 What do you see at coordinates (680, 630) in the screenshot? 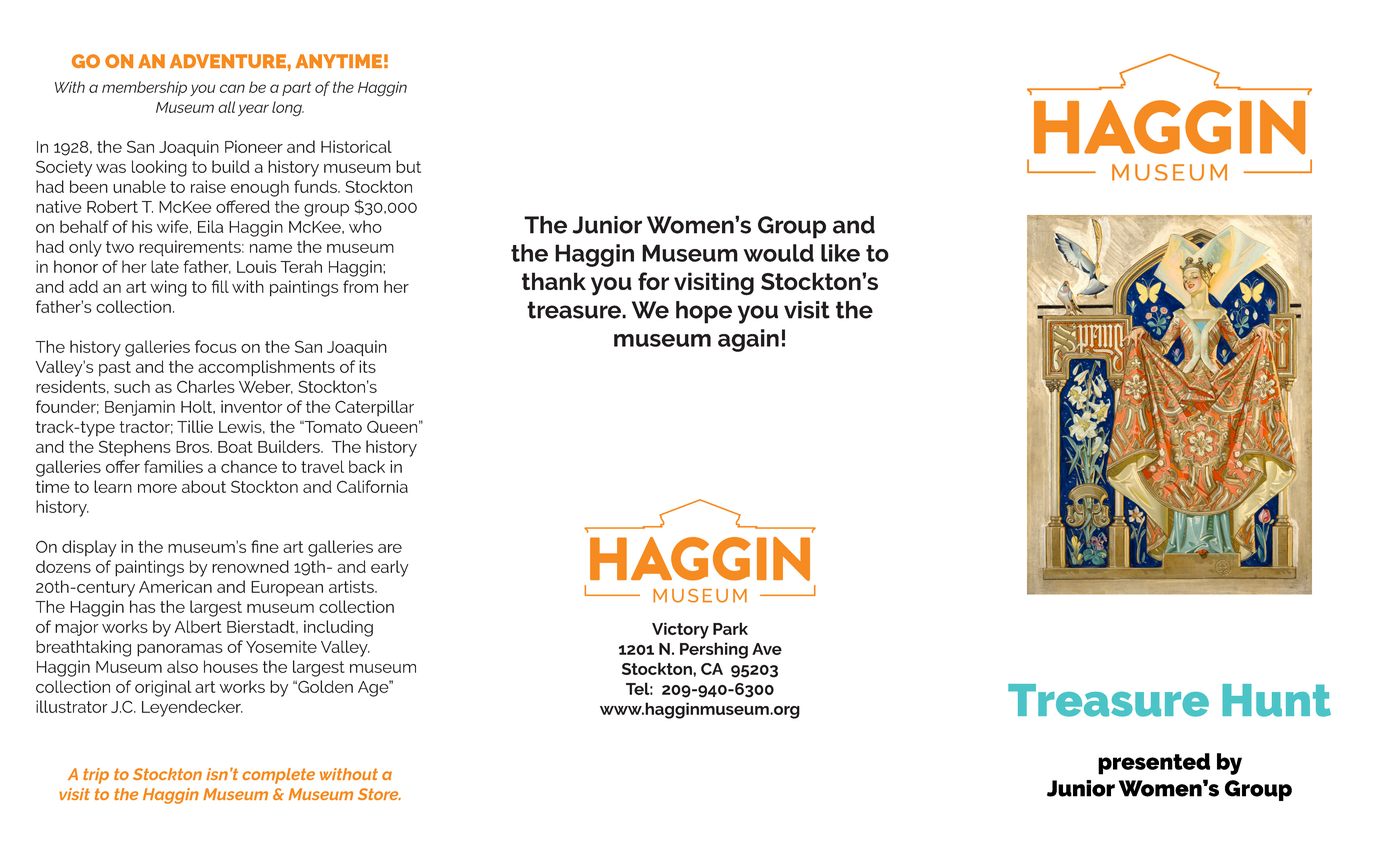
I see `Victory` at bounding box center [680, 630].
